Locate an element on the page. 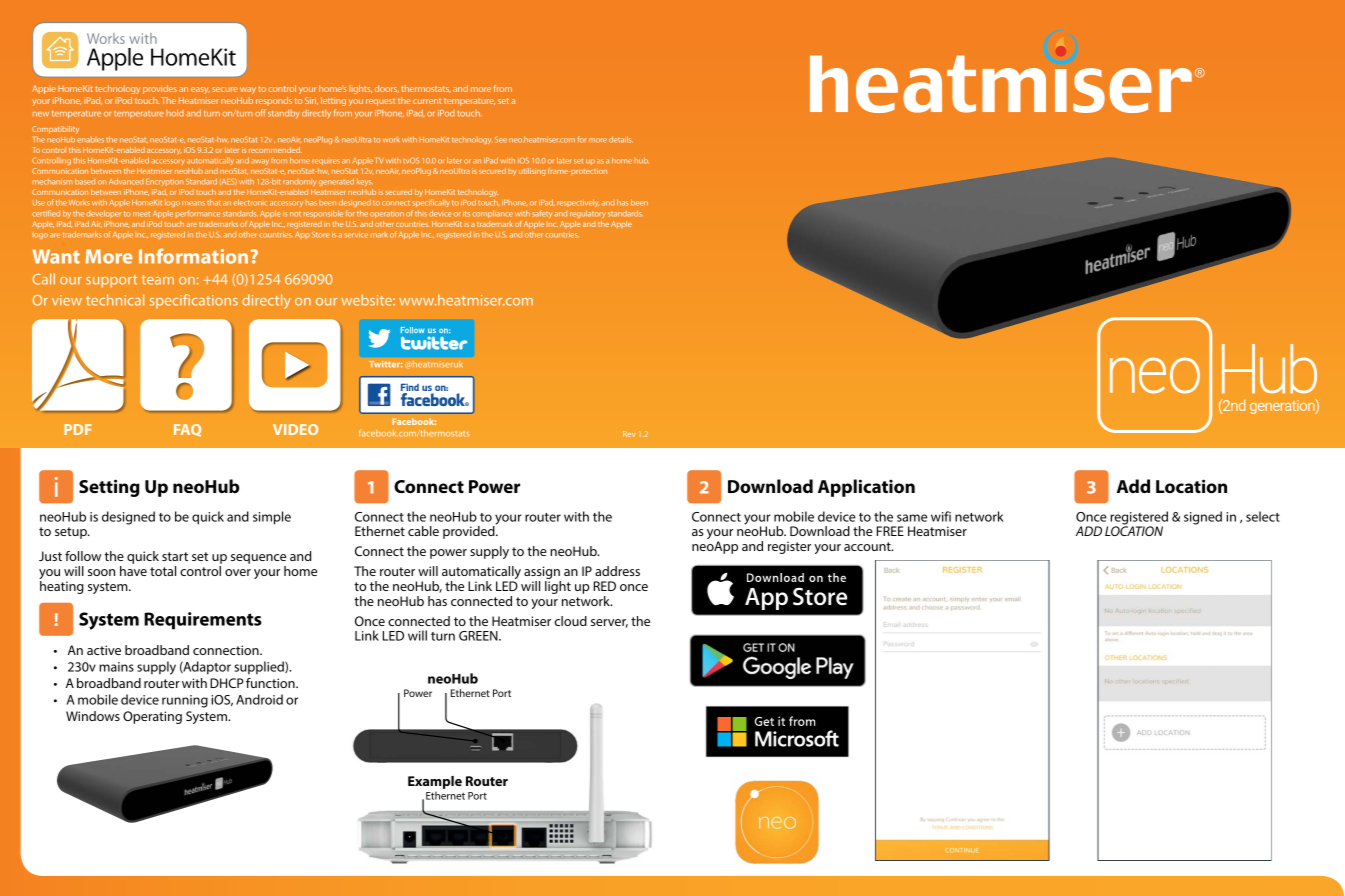 The width and height of the document is (1345, 896). Rev is located at coordinates (629, 434).
